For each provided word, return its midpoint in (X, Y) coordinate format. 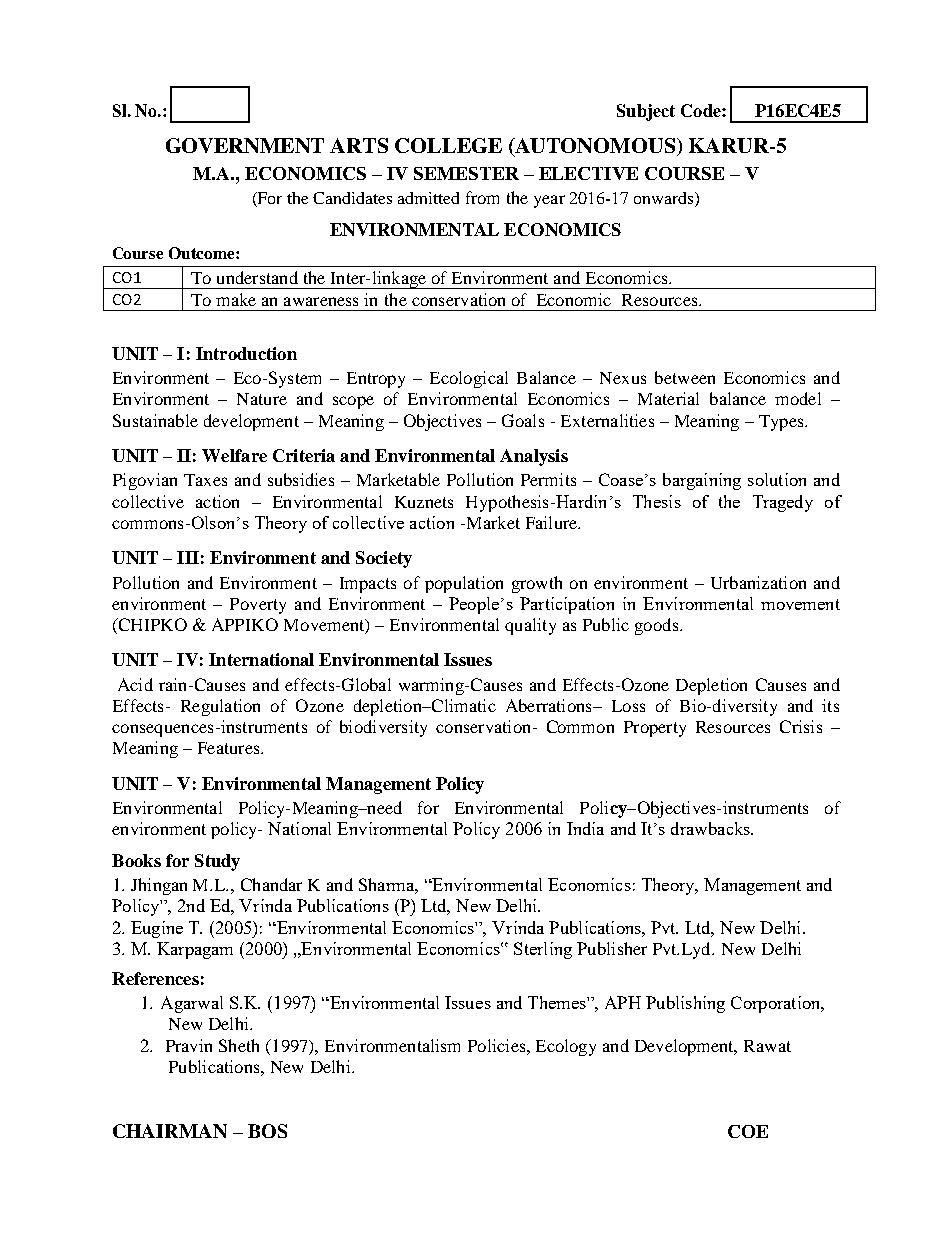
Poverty (258, 606)
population (464, 584)
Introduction (246, 353)
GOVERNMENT (245, 145)
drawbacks (711, 828)
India (585, 828)
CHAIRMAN (170, 1131)
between (685, 377)
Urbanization (758, 582)
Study (217, 862)
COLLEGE (448, 145)
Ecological (469, 379)
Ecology (566, 1047)
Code (702, 110)
